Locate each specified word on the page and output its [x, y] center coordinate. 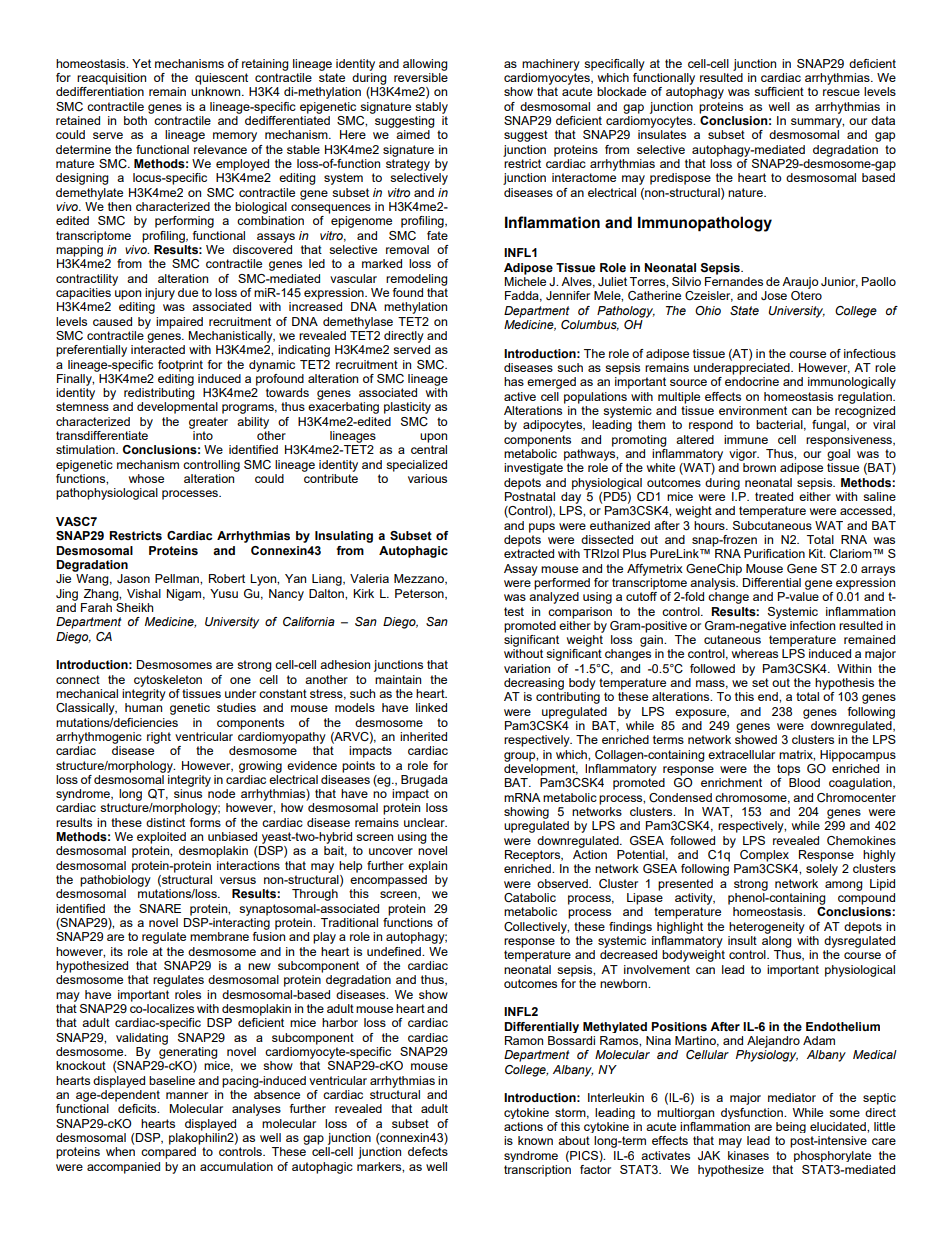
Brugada [424, 781]
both [135, 120]
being [791, 1127]
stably [431, 108]
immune [746, 439]
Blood [804, 782]
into [203, 435]
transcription [537, 1171]
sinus [188, 793]
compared [168, 1153]
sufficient [779, 91]
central [429, 449]
